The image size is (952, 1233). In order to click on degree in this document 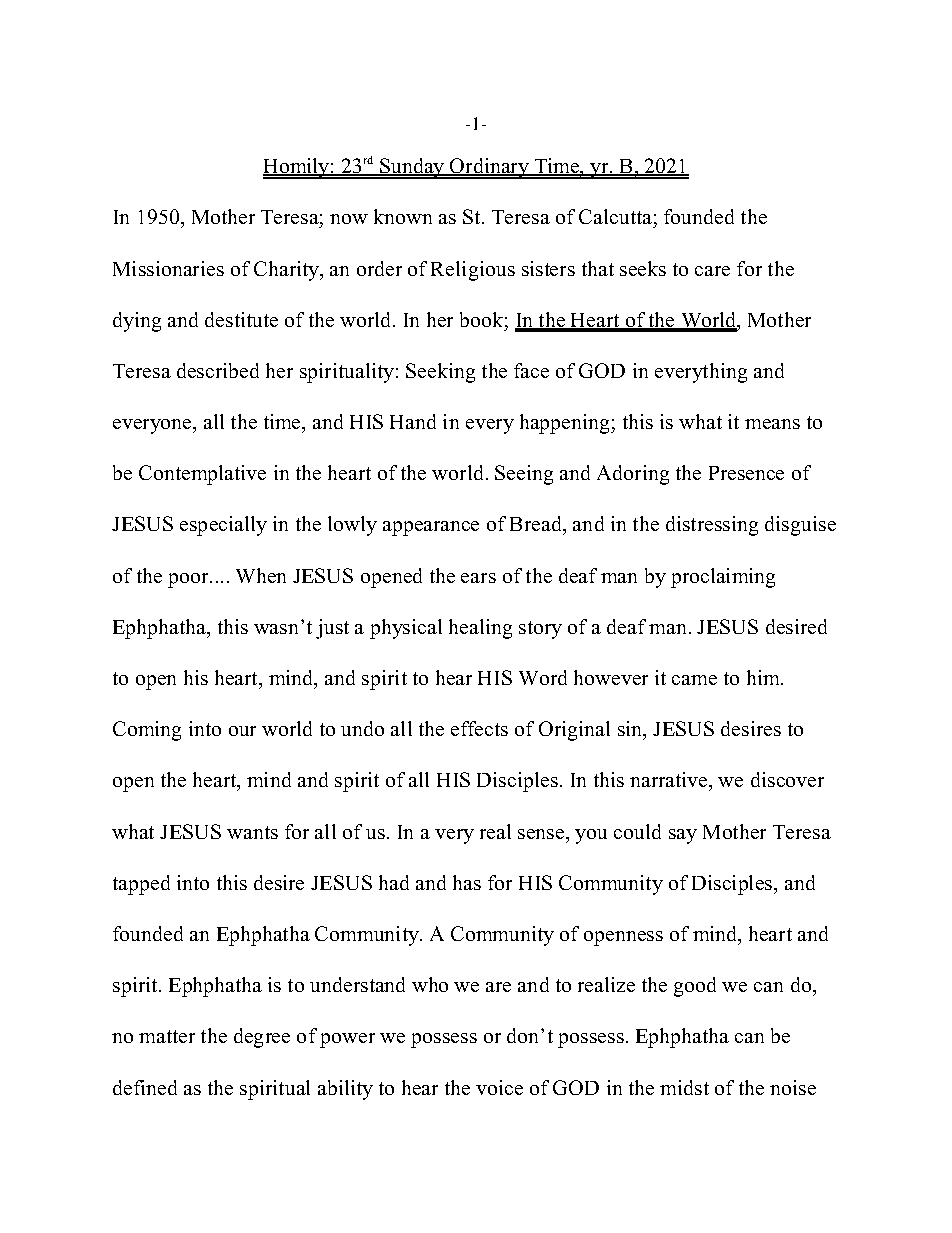, I will do `click(262, 1038)`.
